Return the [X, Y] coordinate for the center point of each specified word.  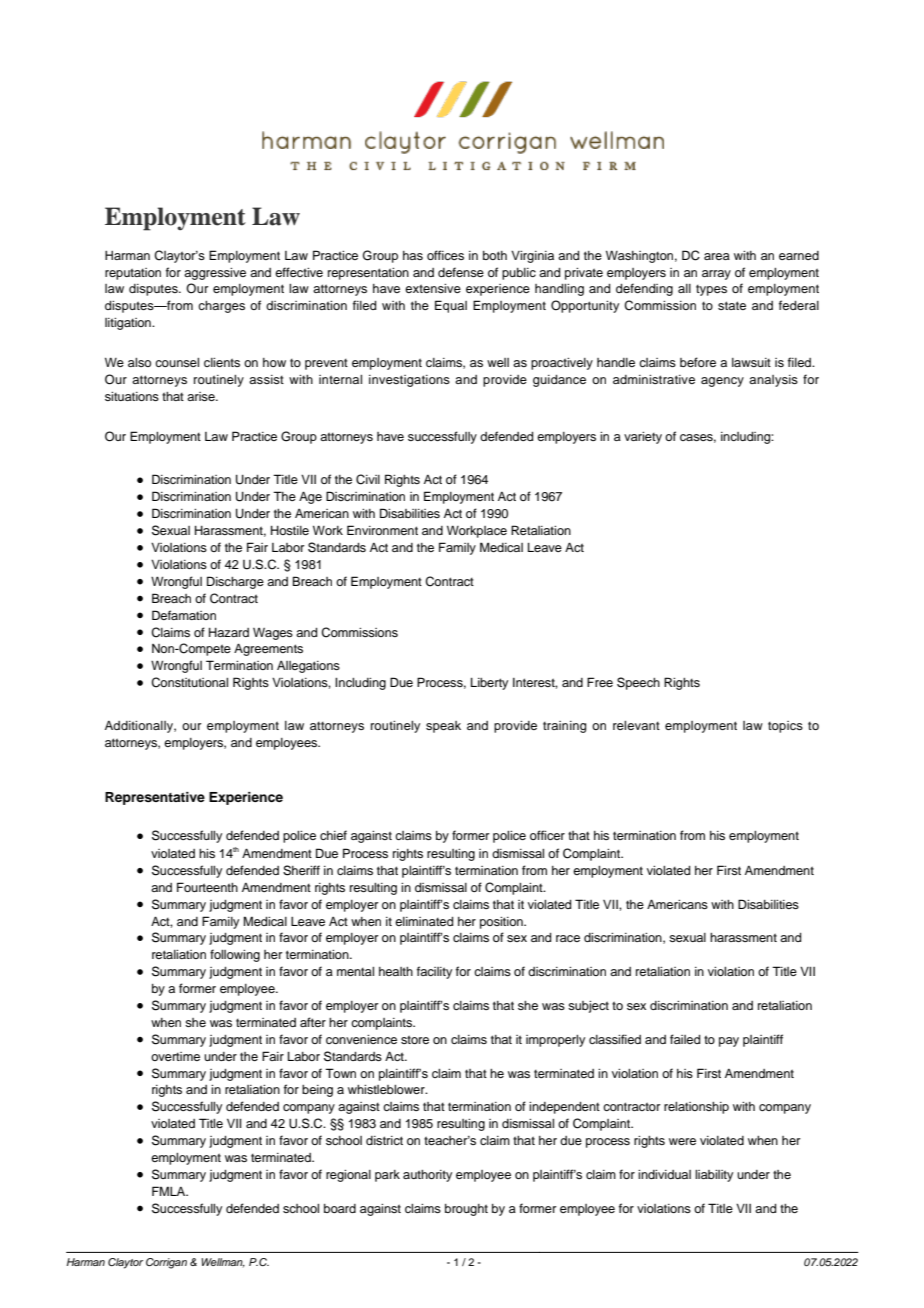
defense [461, 272]
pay [729, 1042]
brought [466, 1210]
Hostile [290, 530]
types [711, 290]
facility [434, 972]
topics [785, 727]
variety [643, 438]
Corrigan [166, 1263]
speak [443, 727]
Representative [155, 798]
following [235, 955]
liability [714, 1176]
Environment [382, 530]
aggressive [215, 274]
